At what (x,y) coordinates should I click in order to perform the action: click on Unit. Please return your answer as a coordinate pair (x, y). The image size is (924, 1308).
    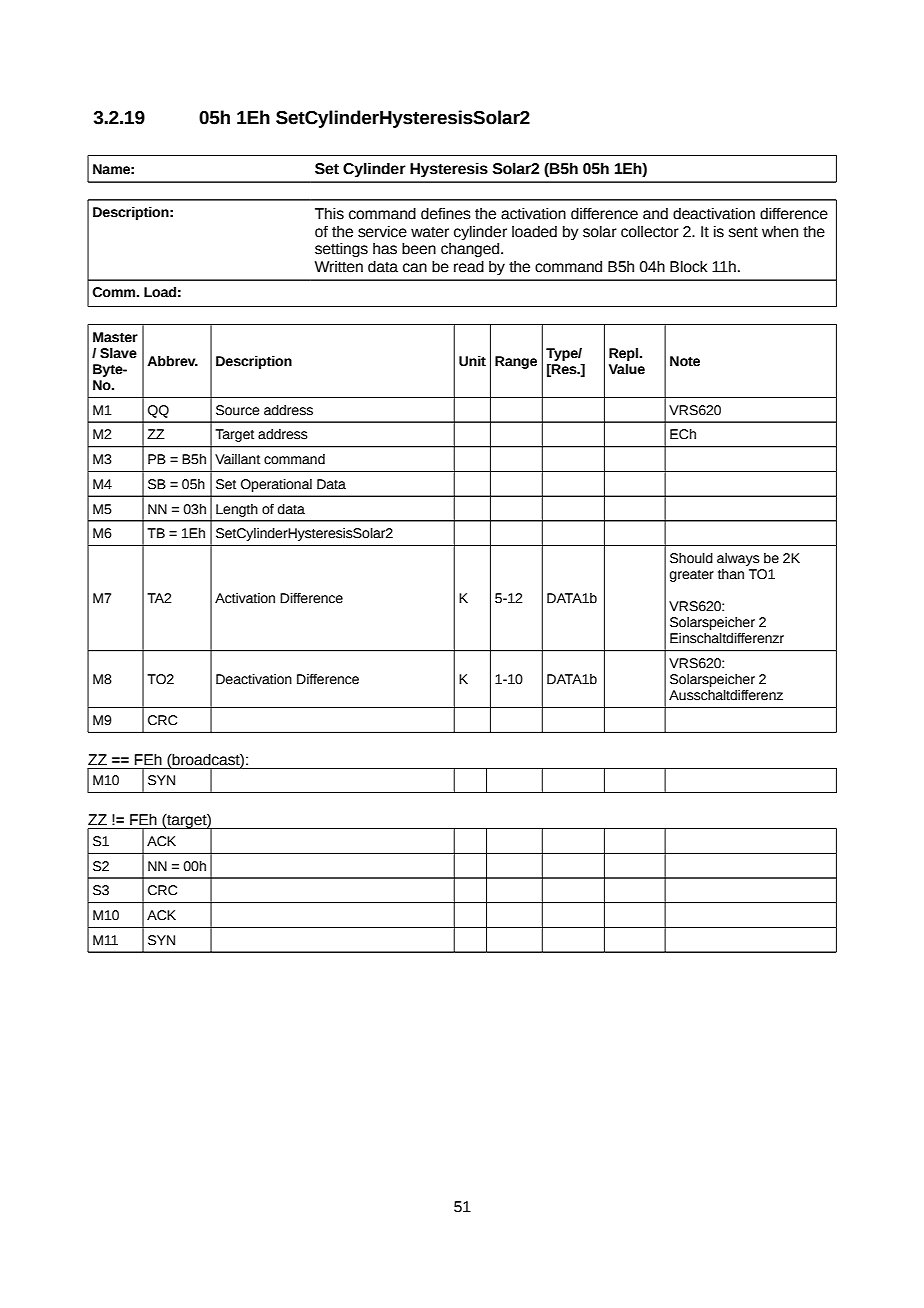
    Looking at the image, I should click on (472, 361).
